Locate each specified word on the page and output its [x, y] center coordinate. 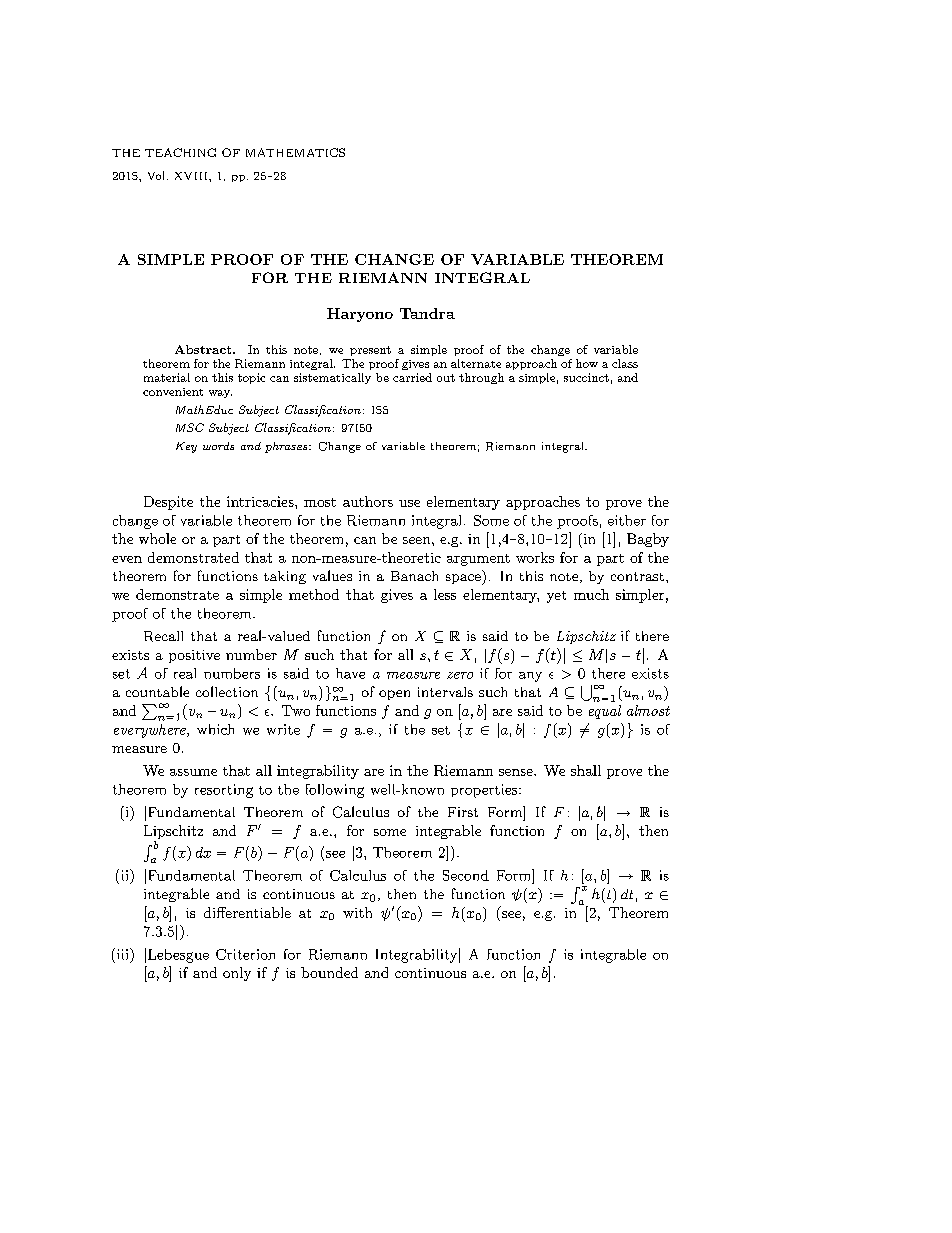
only [237, 974]
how [587, 363]
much [591, 594]
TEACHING [180, 152]
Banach [414, 576]
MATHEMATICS [295, 152]
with [357, 912]
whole [157, 538]
